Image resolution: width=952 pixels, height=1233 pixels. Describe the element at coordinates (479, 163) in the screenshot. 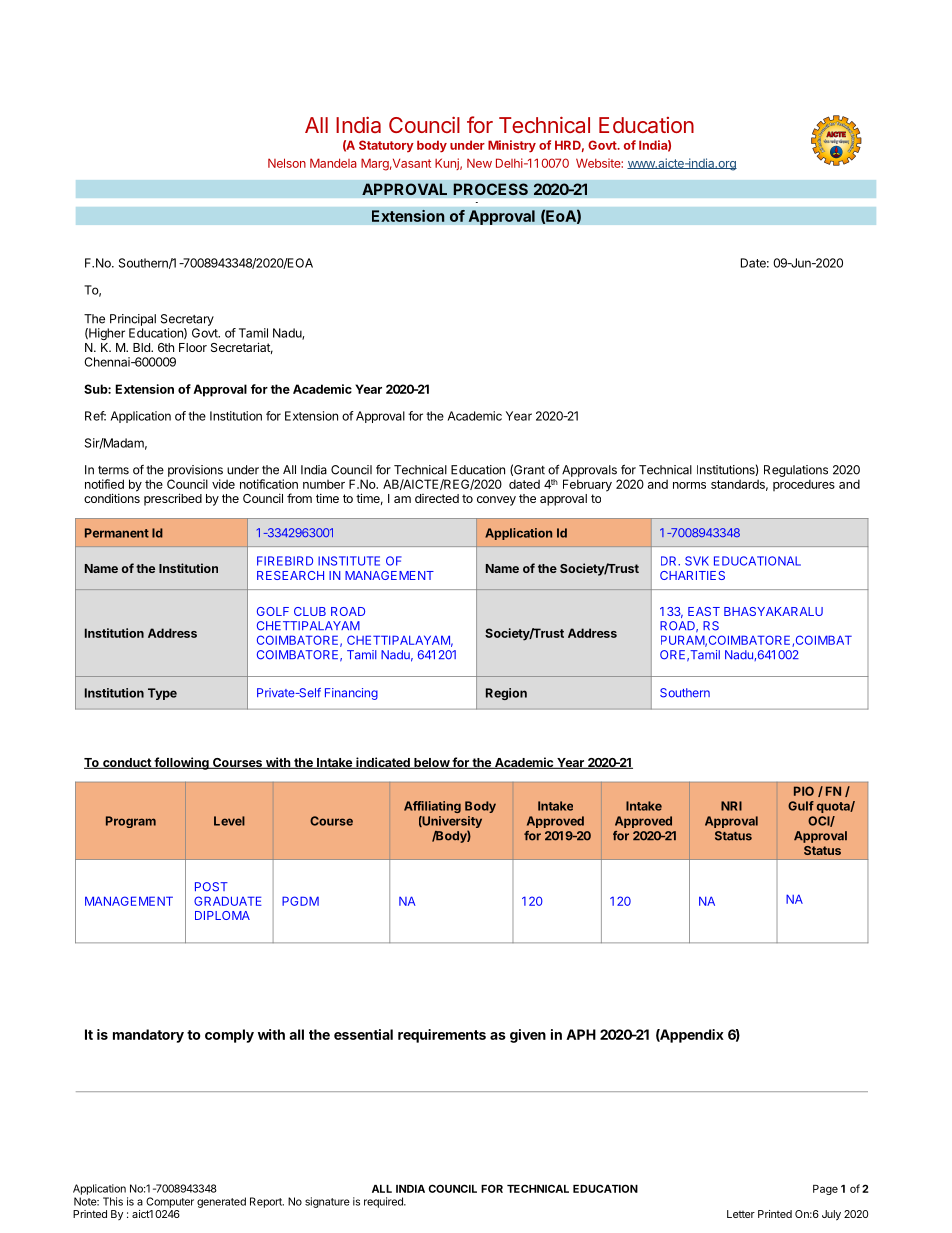

I see `New` at that location.
